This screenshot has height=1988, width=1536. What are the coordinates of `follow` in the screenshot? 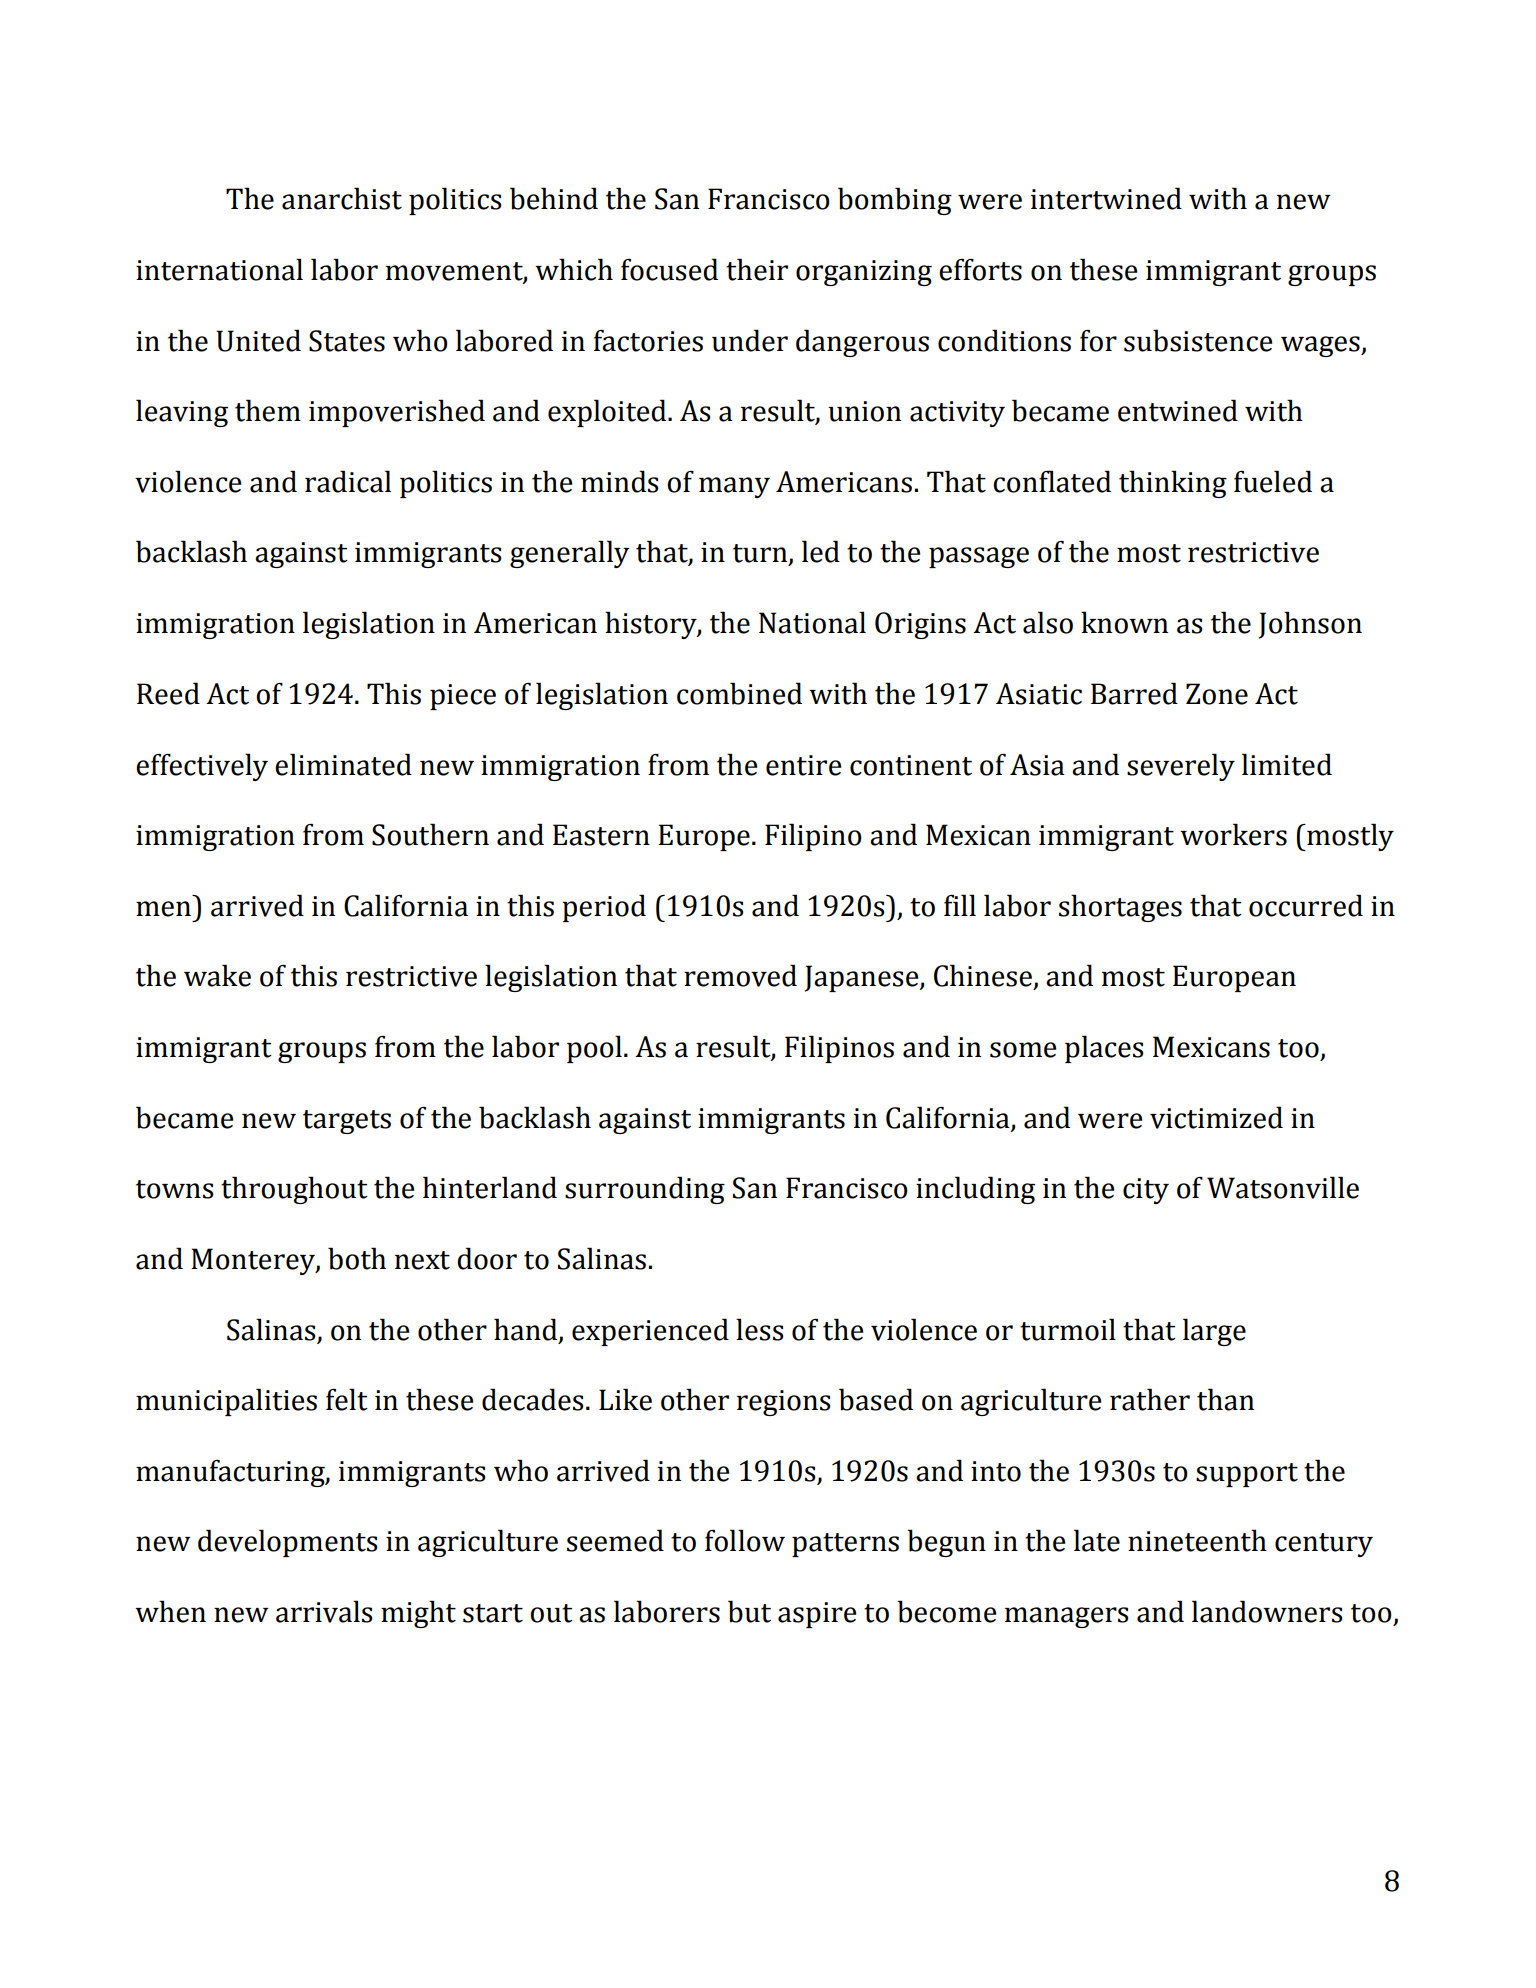 It's located at (745, 1540).
